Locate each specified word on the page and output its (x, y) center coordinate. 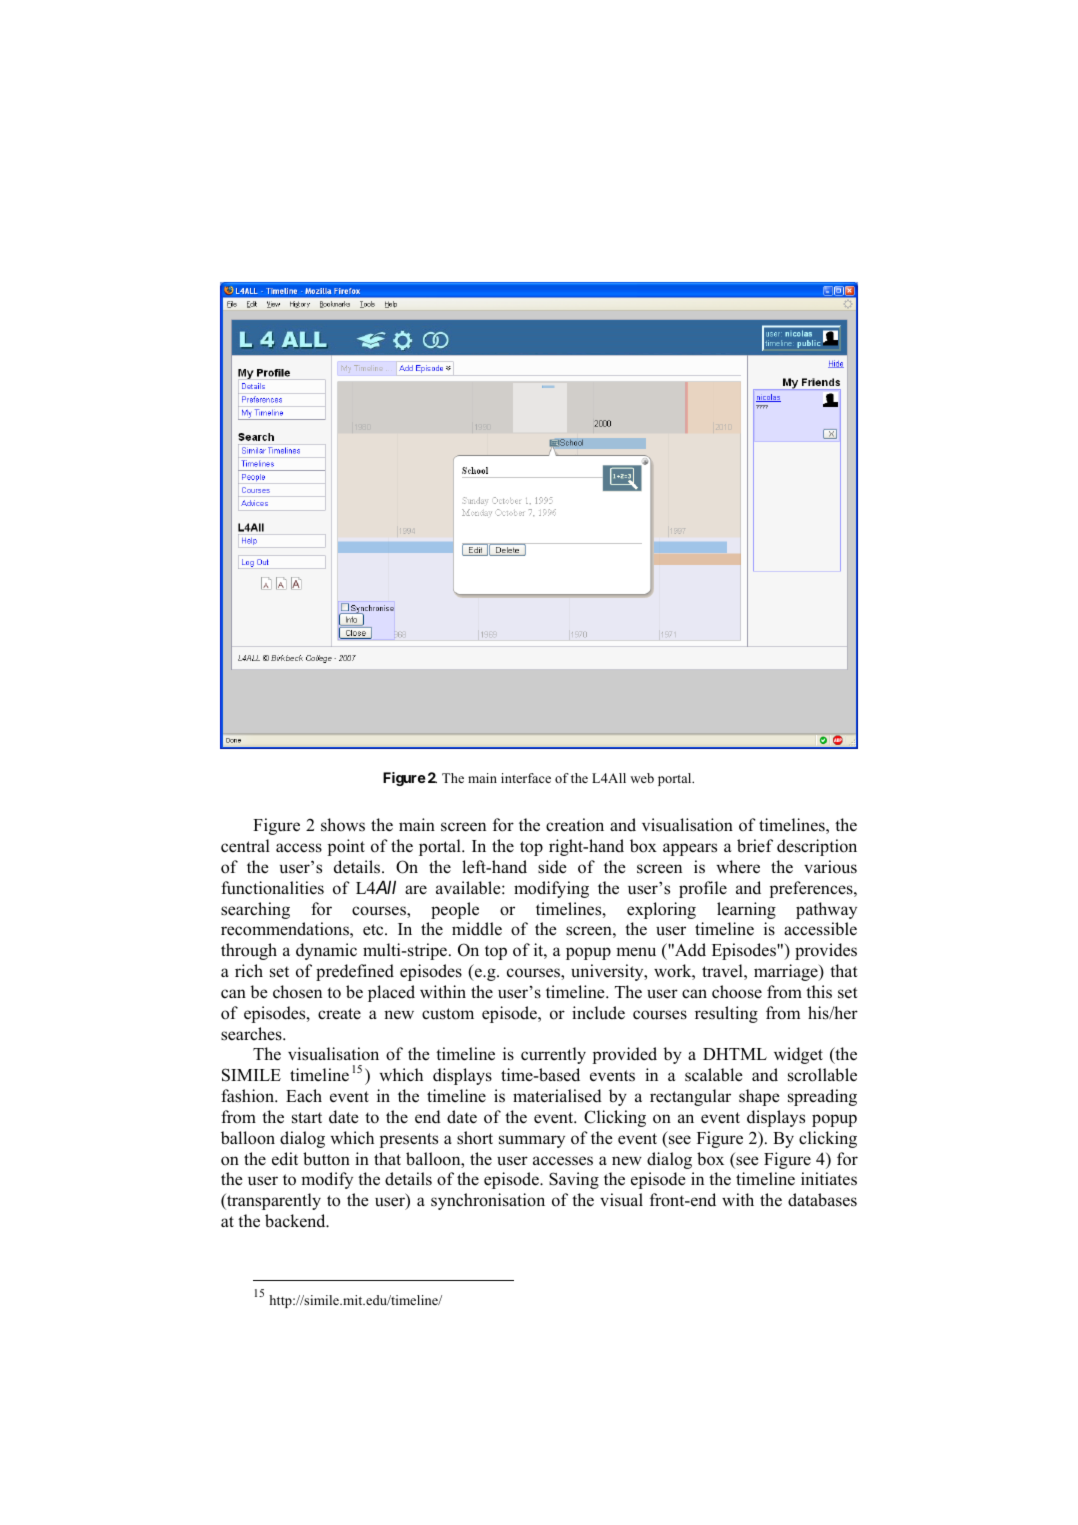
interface (526, 778)
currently (553, 1055)
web (642, 778)
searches (252, 1034)
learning (746, 910)
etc (374, 930)
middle (477, 929)
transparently (273, 1201)
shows (343, 825)
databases (822, 1200)
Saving (574, 1180)
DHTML (735, 1054)
